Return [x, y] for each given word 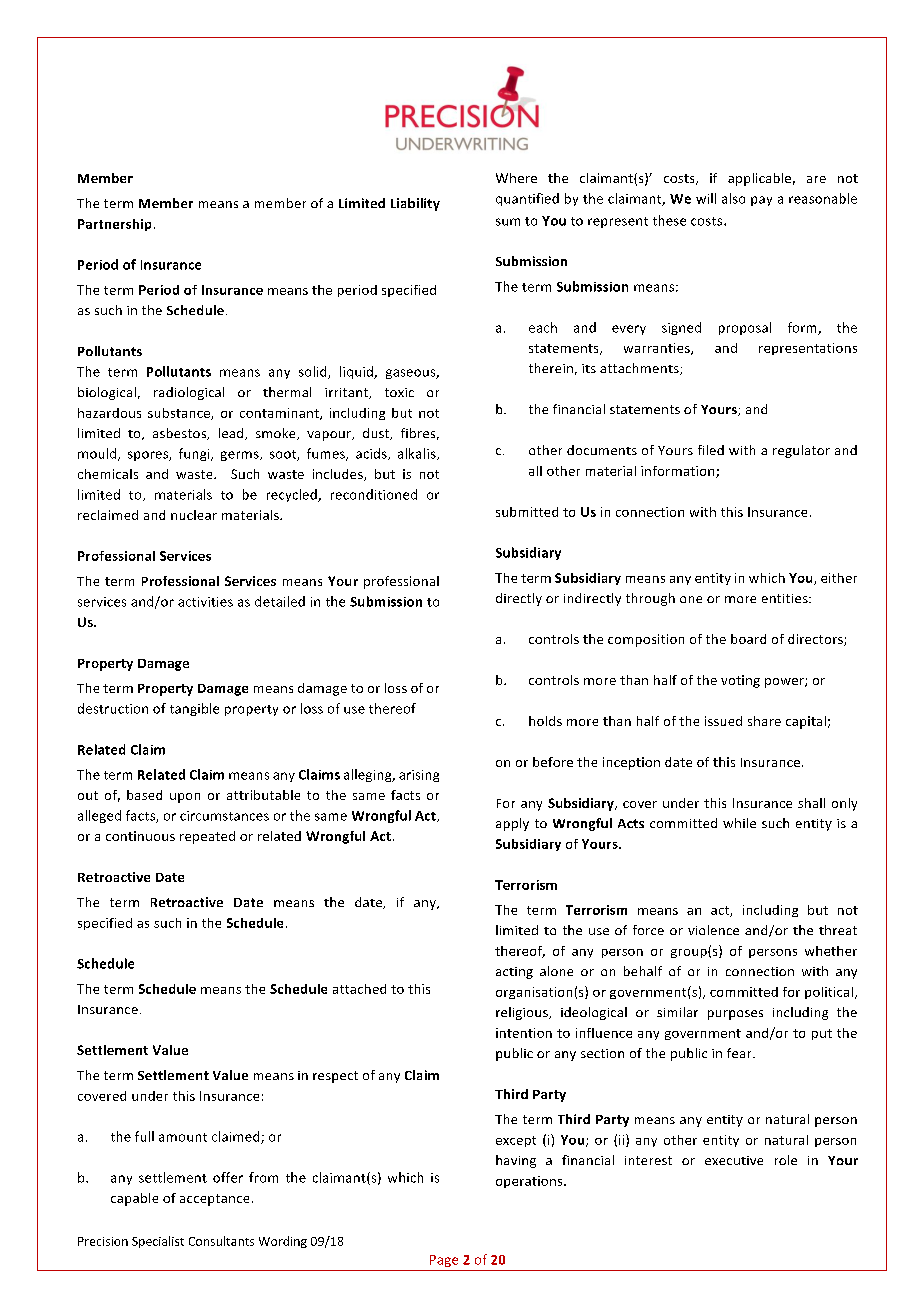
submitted [527, 512]
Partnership [114, 225]
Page [444, 1261]
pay [761, 201]
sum [508, 222]
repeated [207, 837]
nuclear [194, 515]
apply [512, 824]
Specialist [158, 1242]
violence [713, 930]
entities [786, 598]
